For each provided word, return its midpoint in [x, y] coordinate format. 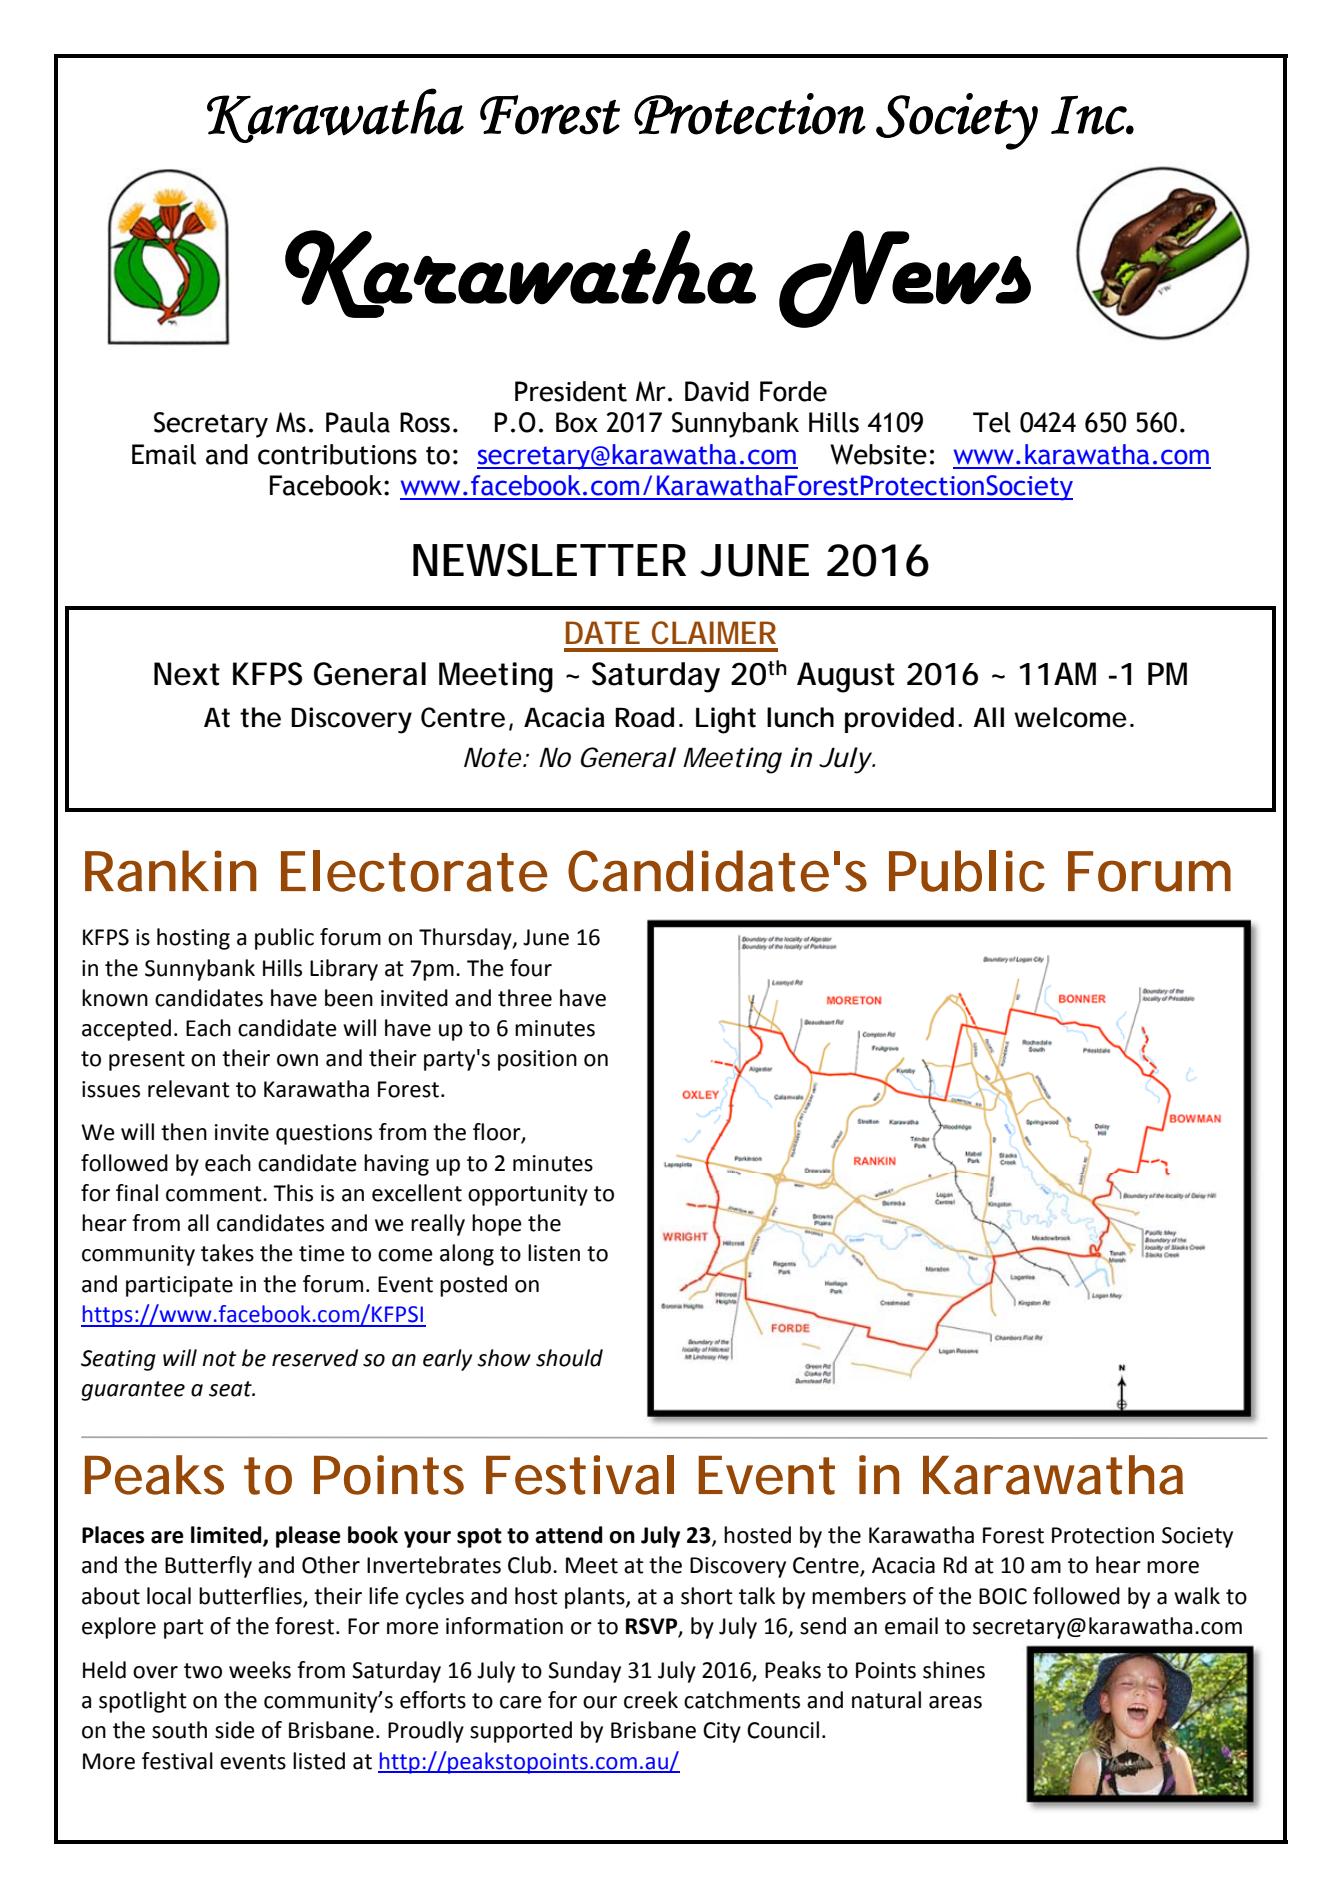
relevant [189, 1089]
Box [577, 422]
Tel [992, 422]
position [537, 1060]
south [179, 1730]
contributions [337, 454]
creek [651, 1700]
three [525, 998]
